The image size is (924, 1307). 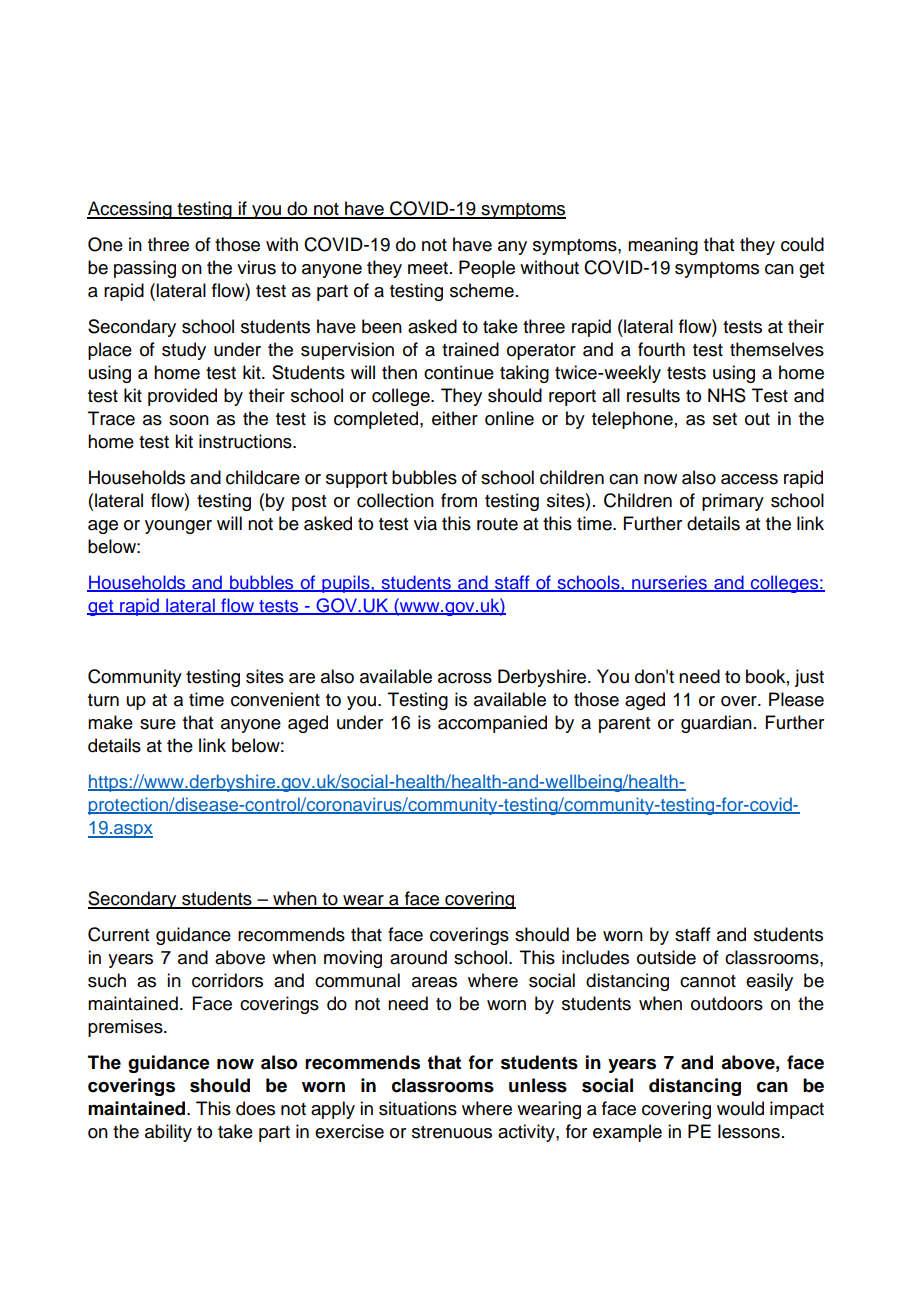 I want to click on sure, so click(x=158, y=724).
